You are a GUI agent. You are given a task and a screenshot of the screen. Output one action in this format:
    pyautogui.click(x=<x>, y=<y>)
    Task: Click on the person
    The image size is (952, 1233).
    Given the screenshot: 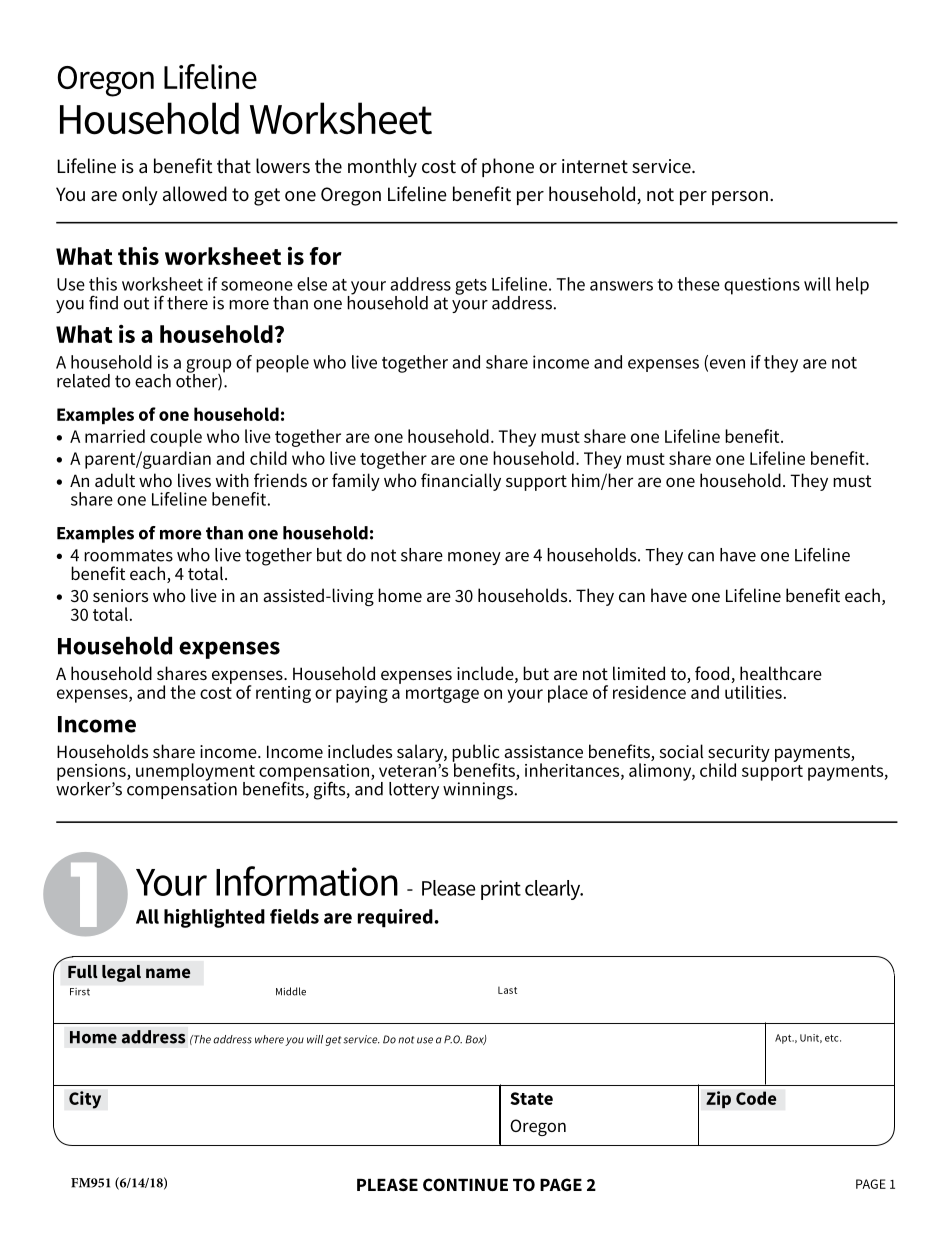 What is the action you would take?
    pyautogui.click(x=740, y=198)
